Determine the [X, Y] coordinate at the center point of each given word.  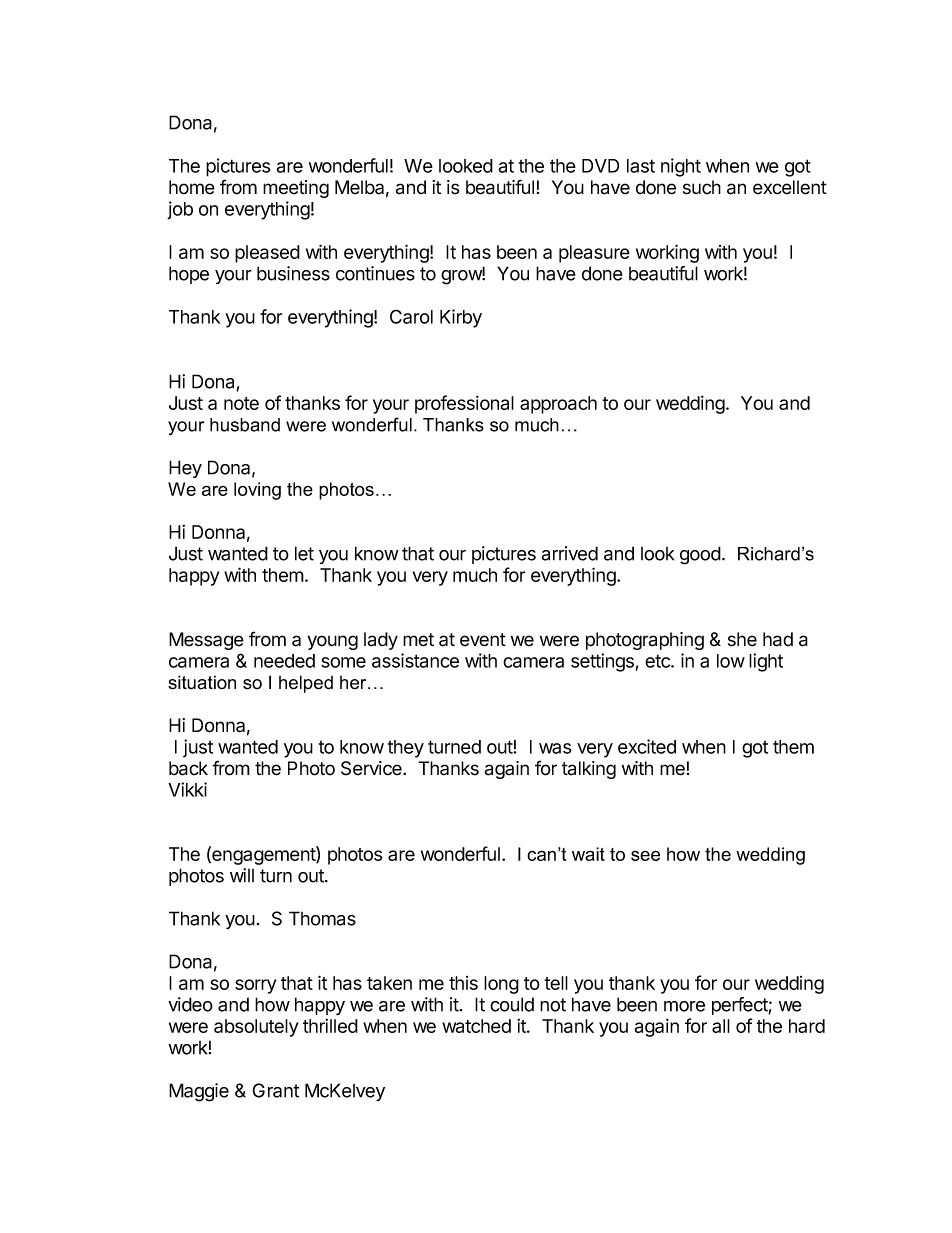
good [700, 555]
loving [257, 491]
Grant [275, 1090]
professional [464, 404]
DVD [600, 166]
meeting [296, 189]
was [555, 748]
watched [476, 1026]
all [721, 1026]
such [702, 187]
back [188, 768]
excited [647, 746]
